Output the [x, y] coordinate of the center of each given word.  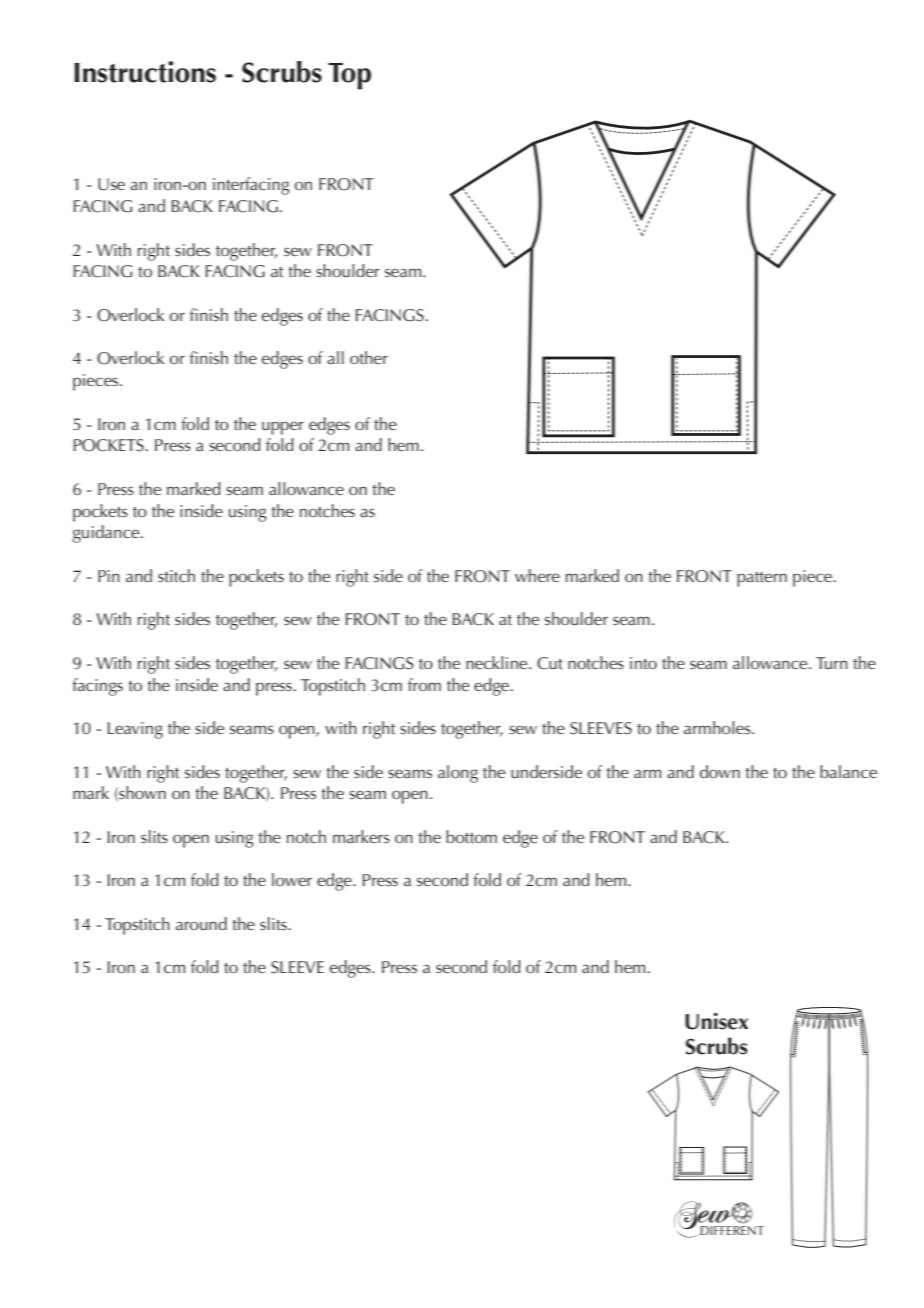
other [369, 357]
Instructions [145, 72]
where [537, 575]
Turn [832, 663]
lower [292, 879]
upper [283, 428]
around [201, 923]
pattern [762, 579]
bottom [471, 836]
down [720, 771]
